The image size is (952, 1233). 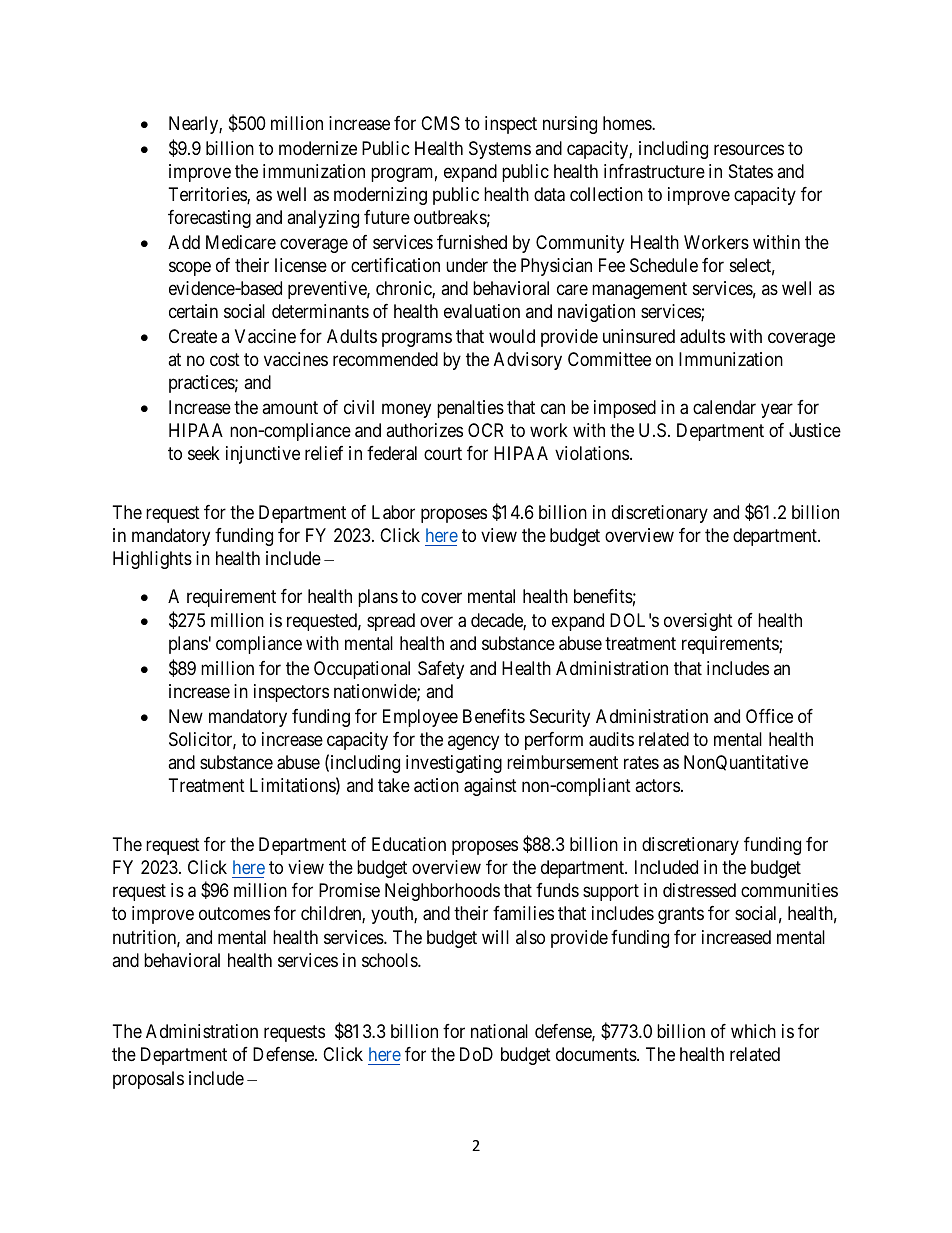 What do you see at coordinates (769, 716) in the image?
I see `Office` at bounding box center [769, 716].
